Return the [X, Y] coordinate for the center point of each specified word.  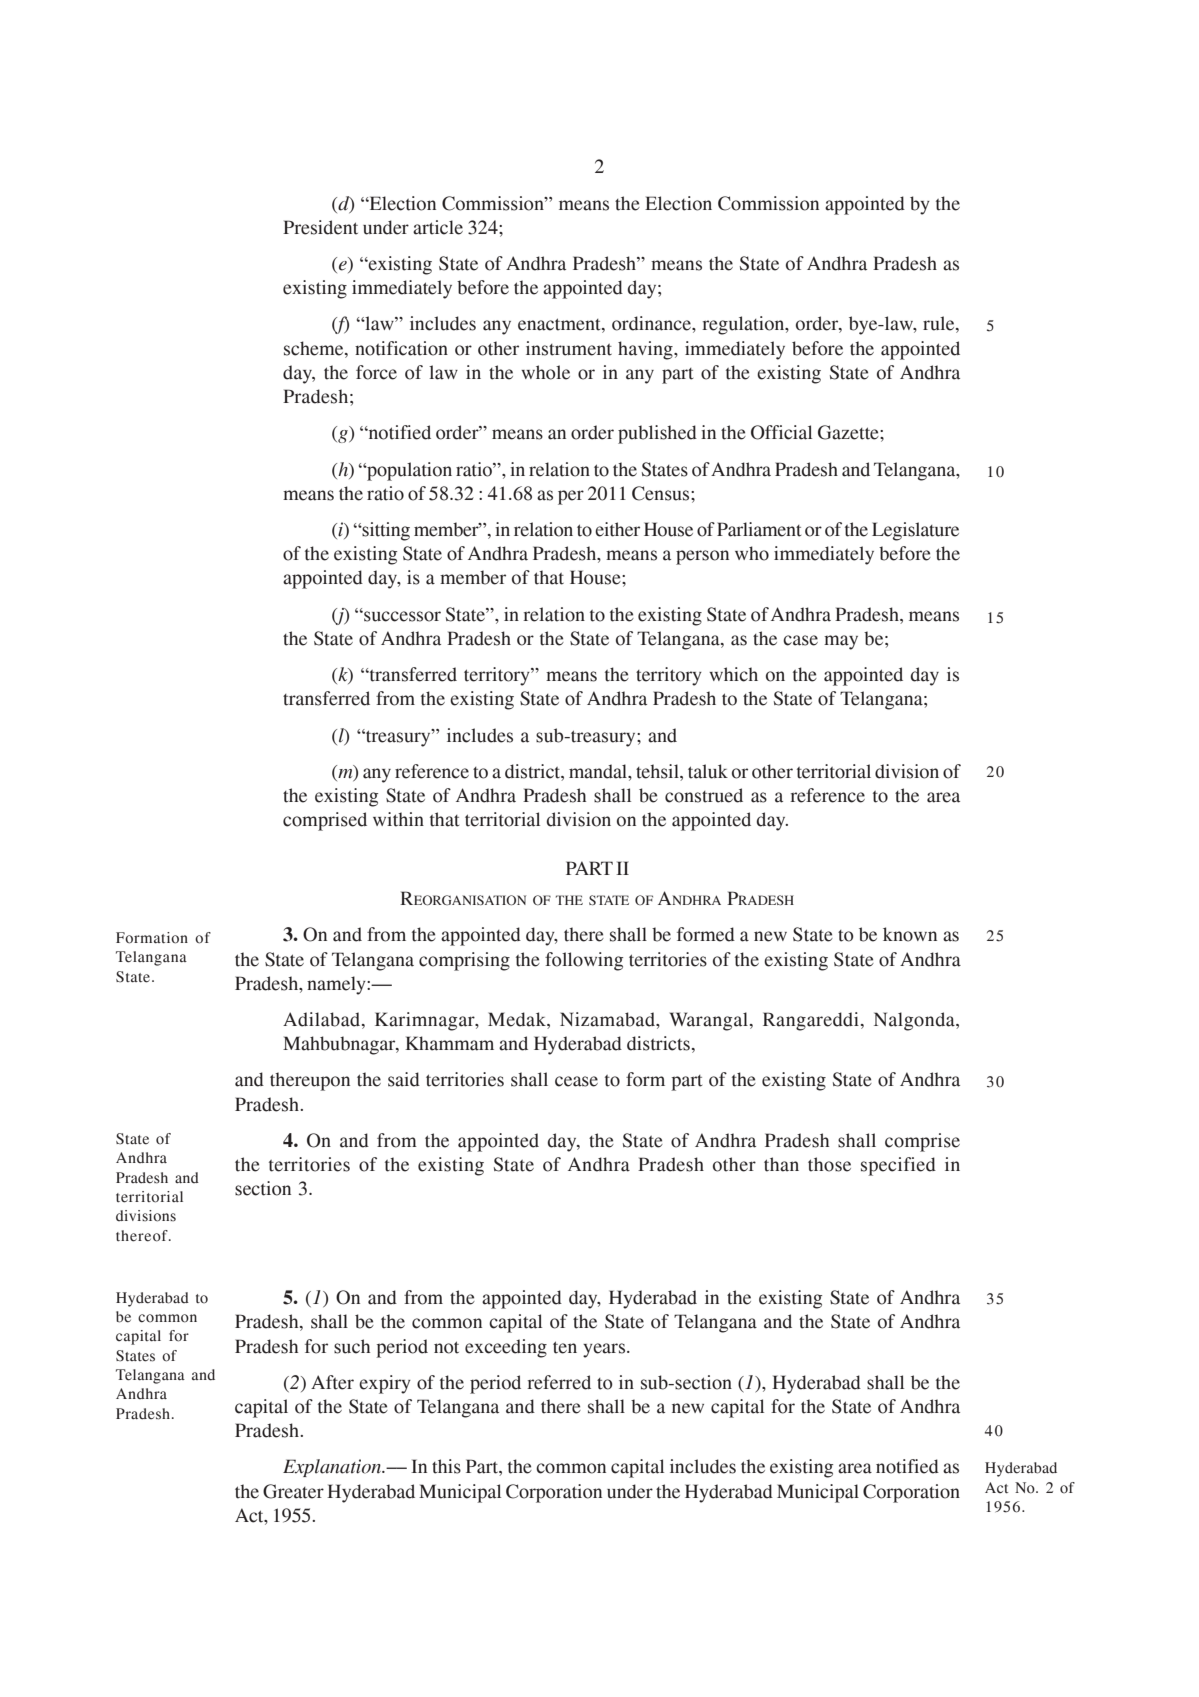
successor [401, 616]
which [733, 674]
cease [576, 1081]
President [320, 227]
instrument [569, 348]
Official [781, 432]
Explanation [333, 1468]
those [829, 1164]
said [404, 1079]
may [841, 642]
